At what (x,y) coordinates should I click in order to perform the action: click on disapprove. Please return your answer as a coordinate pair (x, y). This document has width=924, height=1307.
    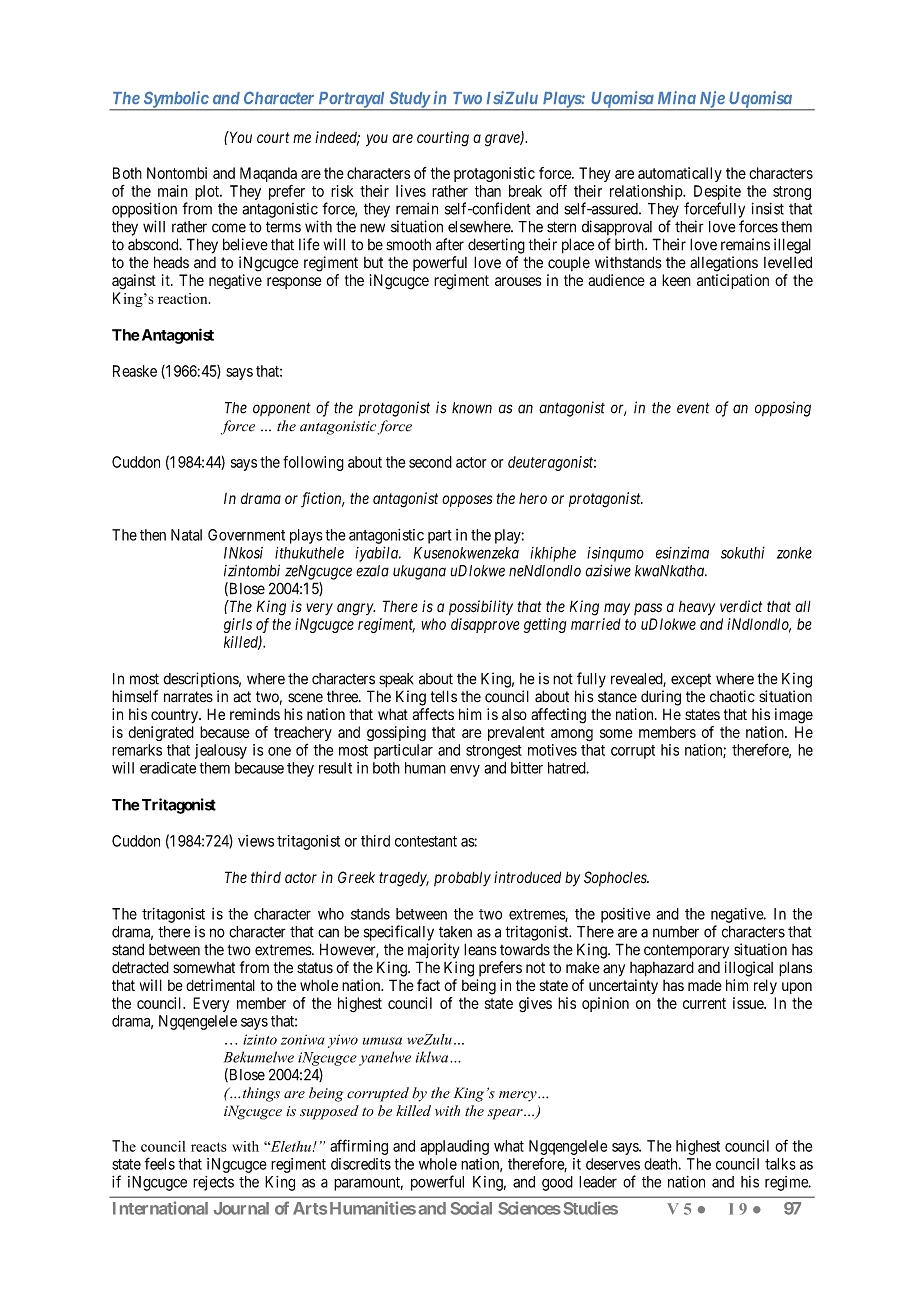
    Looking at the image, I should click on (485, 625).
